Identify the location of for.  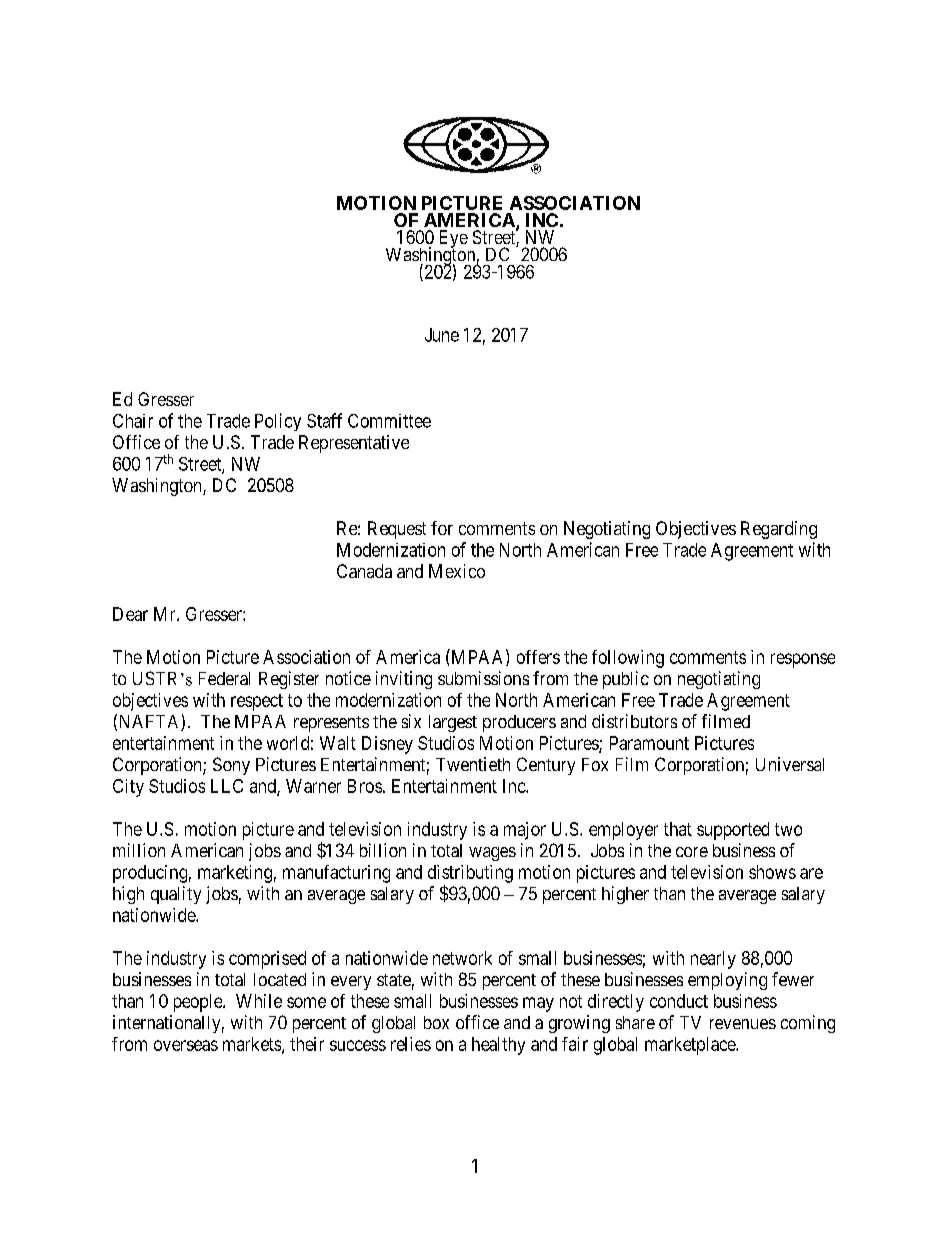
(442, 528).
